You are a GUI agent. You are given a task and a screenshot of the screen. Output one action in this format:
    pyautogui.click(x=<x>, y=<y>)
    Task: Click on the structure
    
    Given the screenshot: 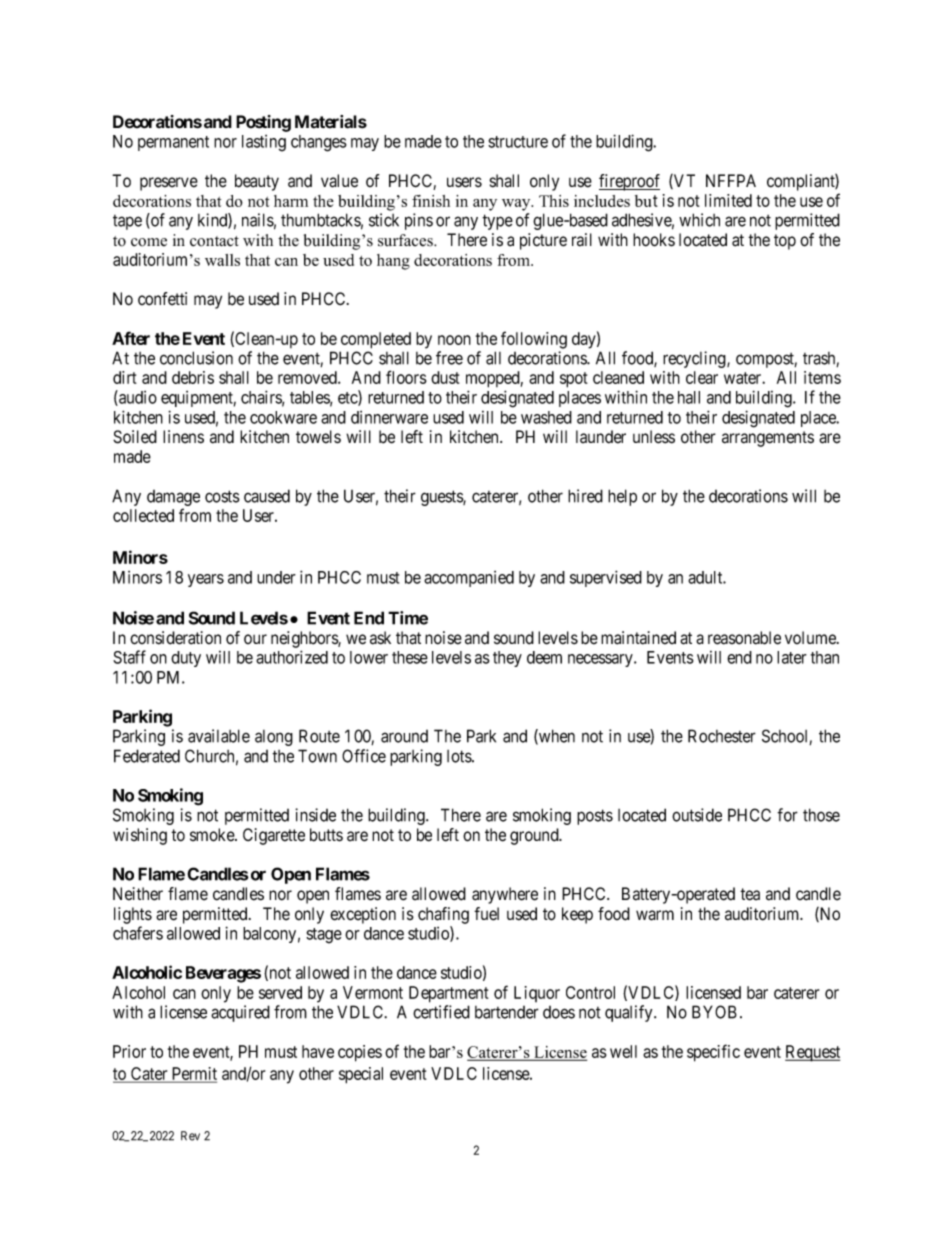 What is the action you would take?
    pyautogui.click(x=518, y=142)
